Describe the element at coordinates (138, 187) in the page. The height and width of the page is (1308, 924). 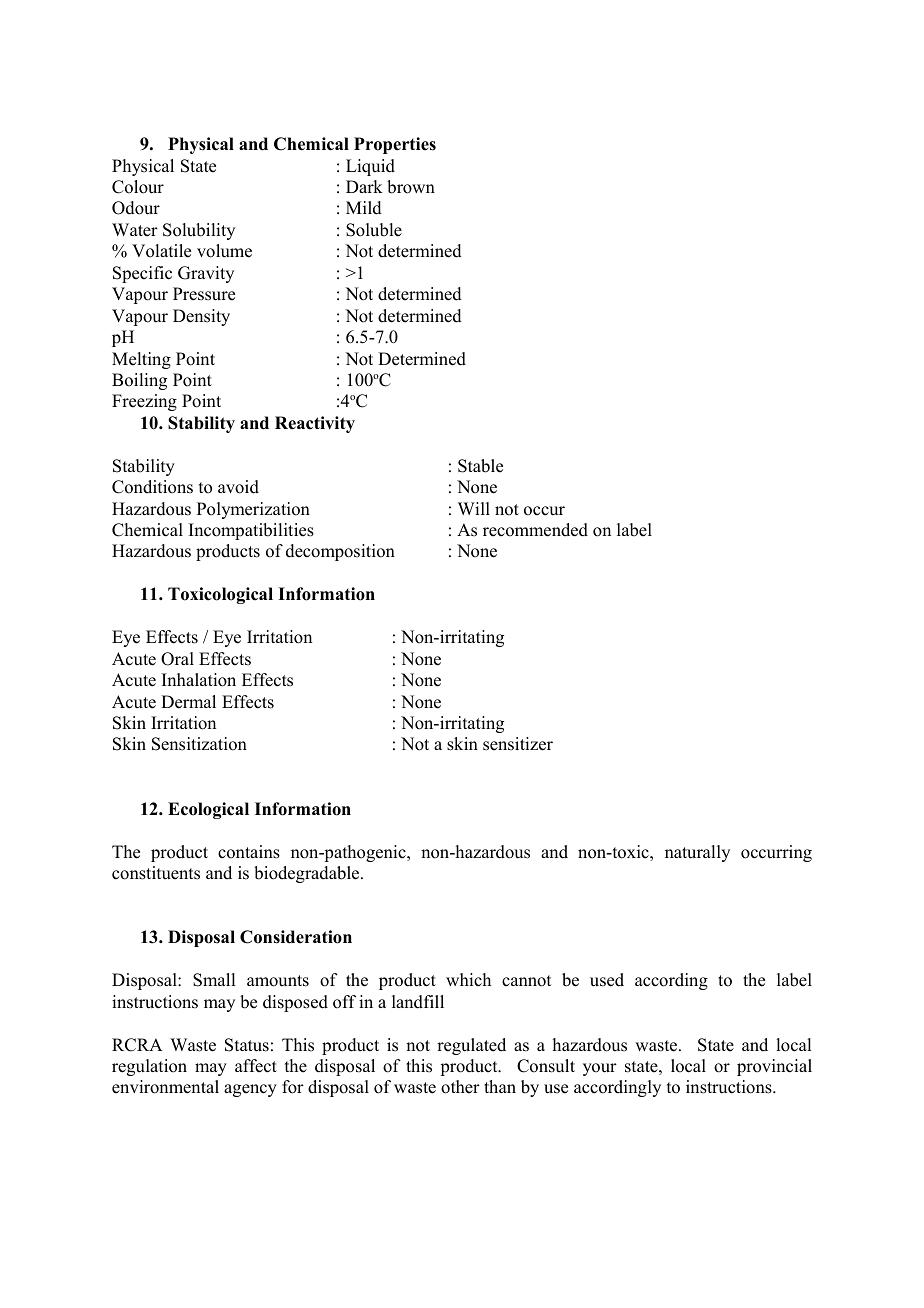
I see `Colour` at that location.
